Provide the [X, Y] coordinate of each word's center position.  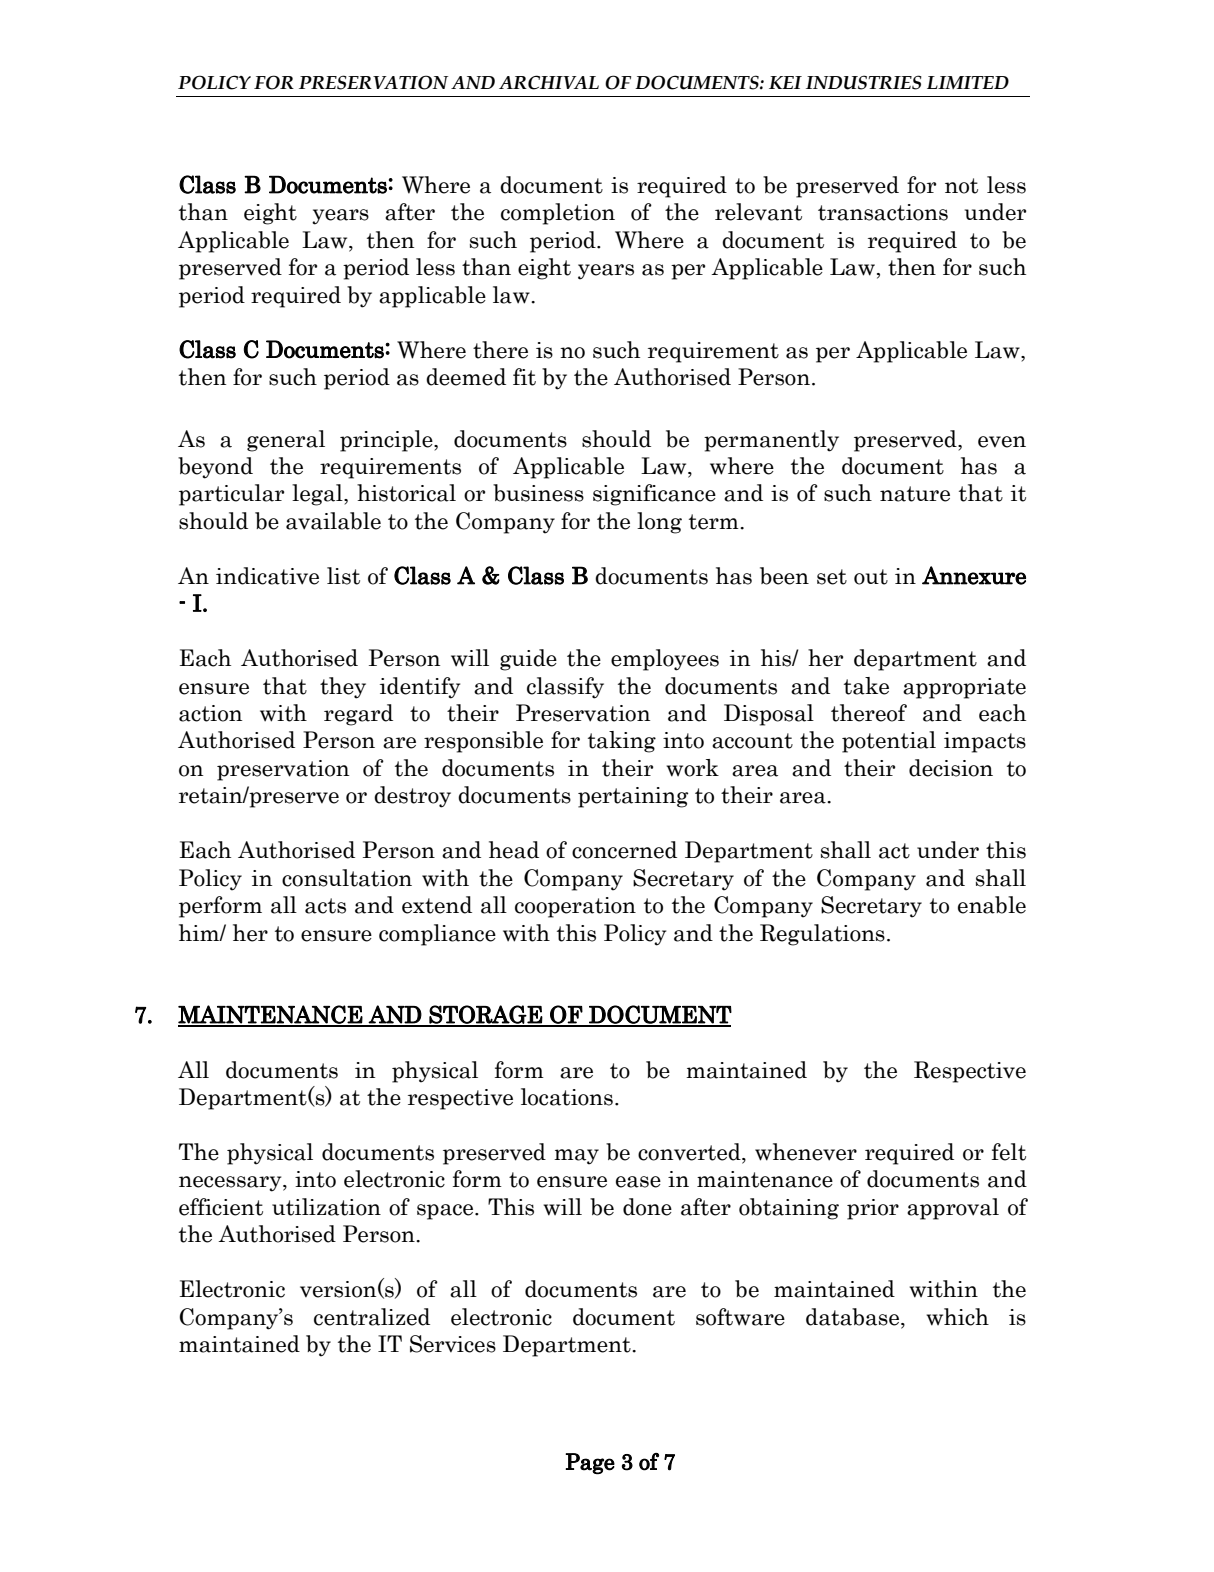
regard [358, 715]
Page [590, 1464]
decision [951, 768]
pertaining [633, 797]
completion [558, 214]
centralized [372, 1317]
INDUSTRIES [864, 82]
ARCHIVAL [549, 82]
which [957, 1317]
